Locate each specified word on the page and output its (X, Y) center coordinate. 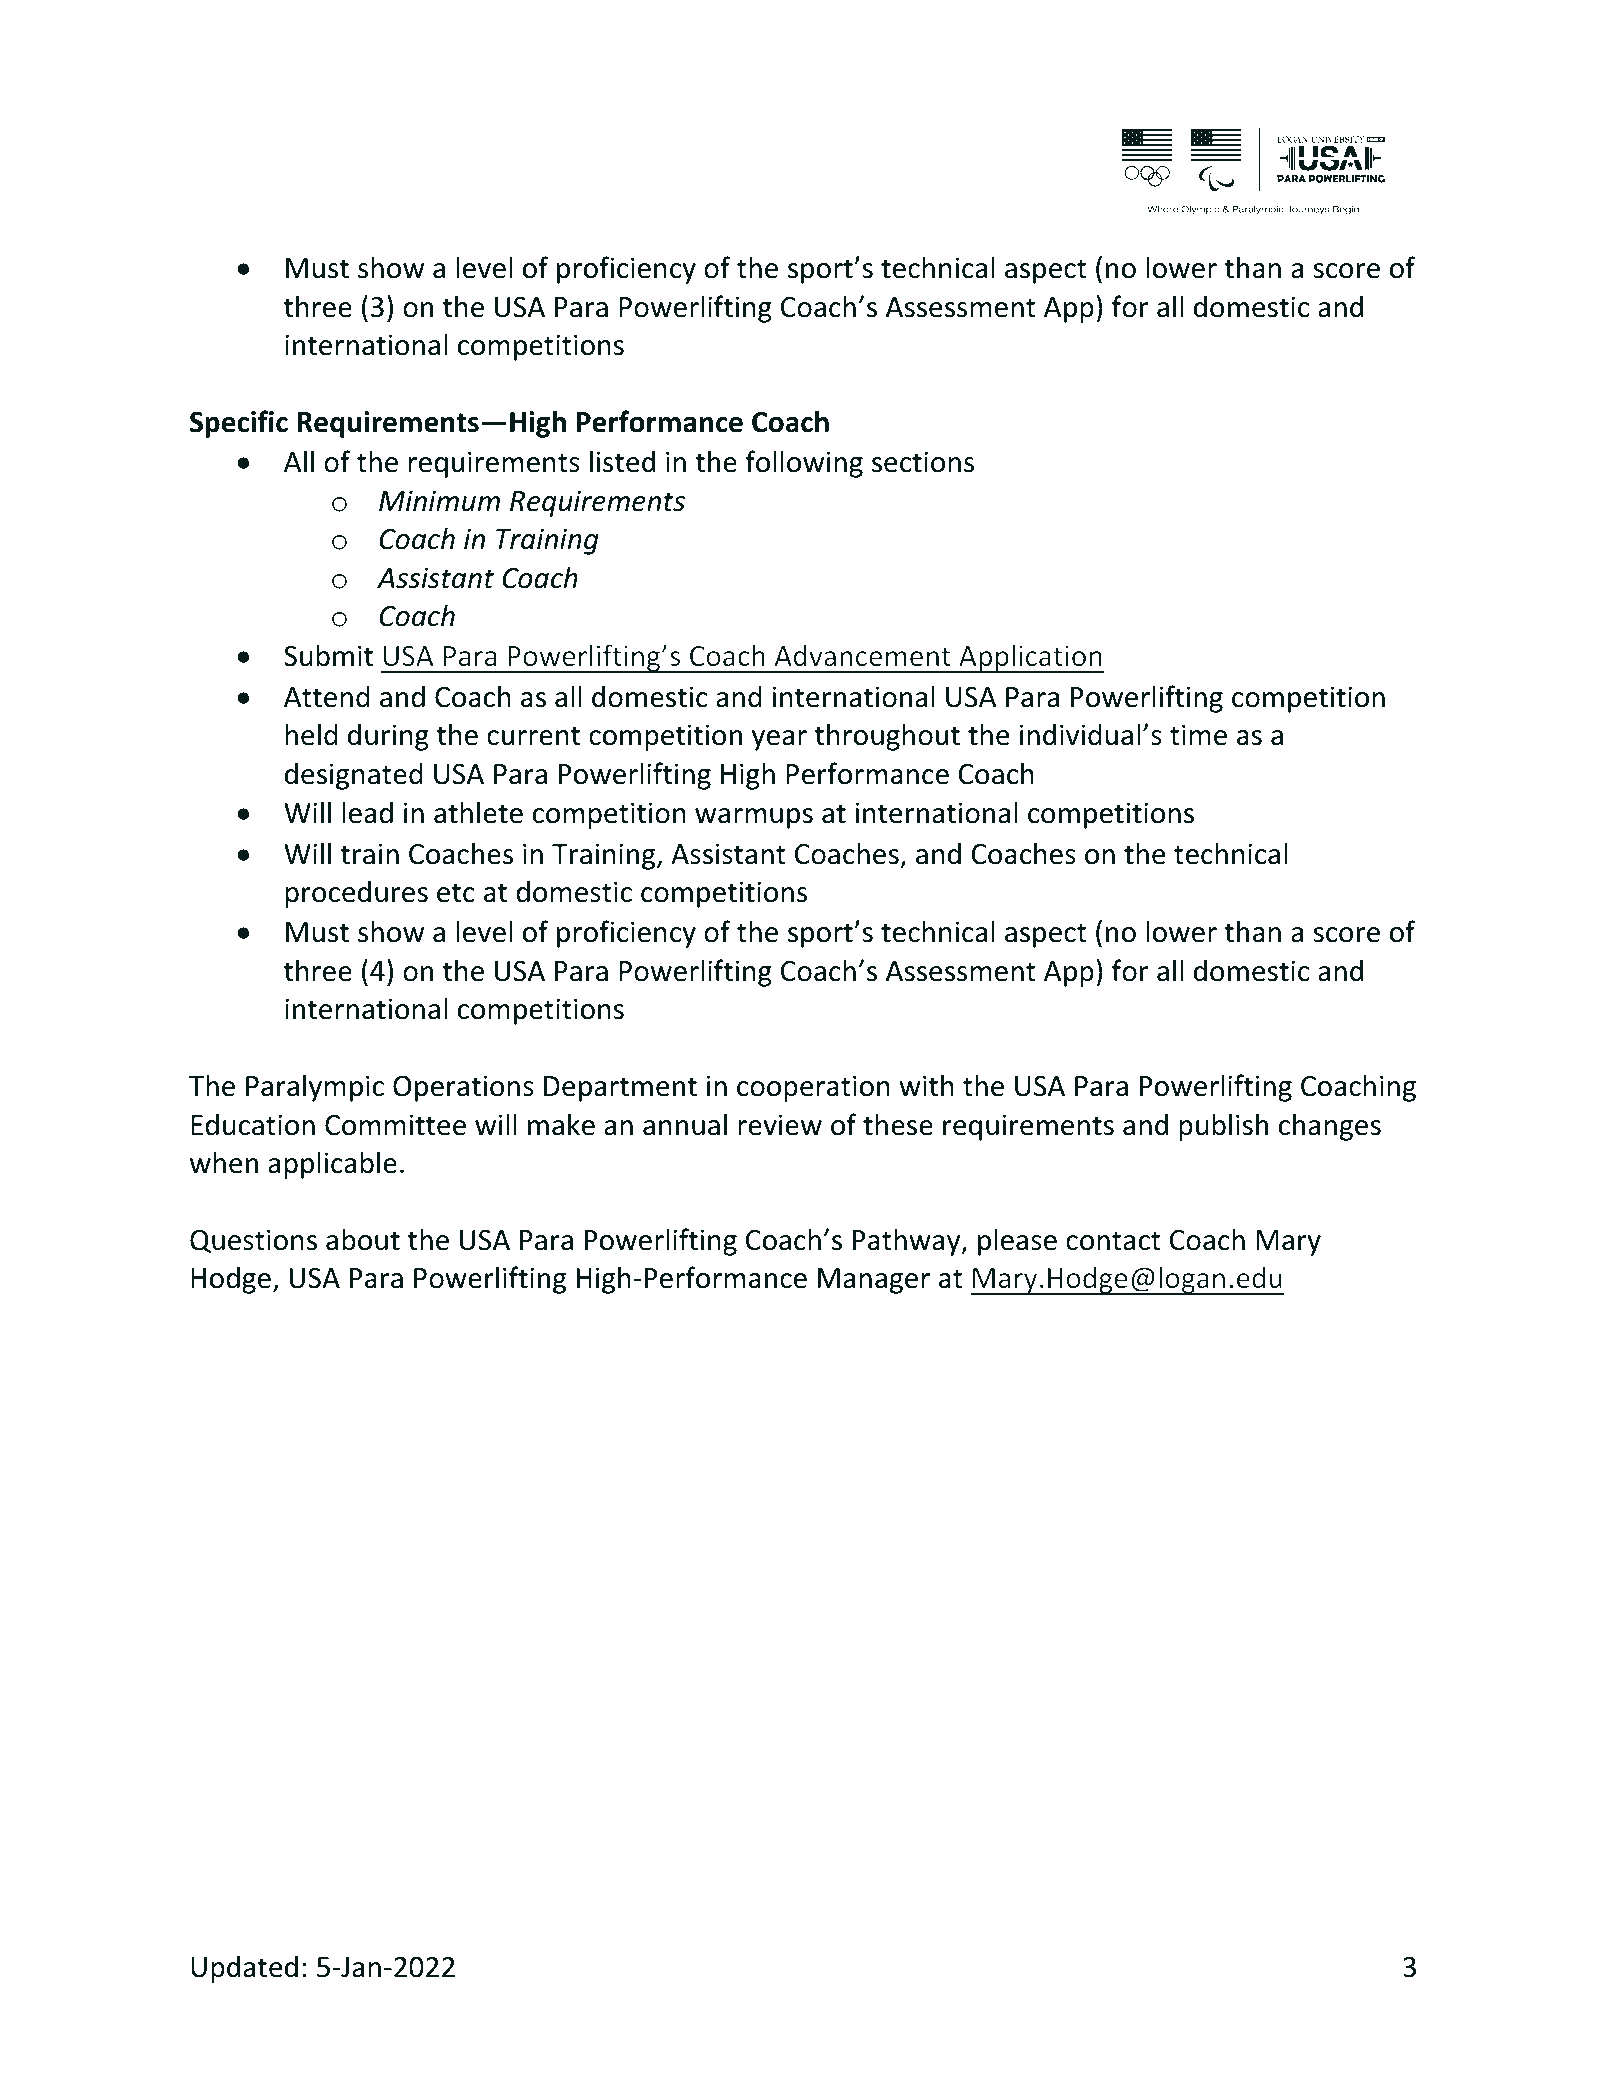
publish (1223, 1127)
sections (923, 462)
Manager (874, 1281)
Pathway (908, 1242)
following (804, 464)
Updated (244, 1969)
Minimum (439, 501)
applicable (332, 1165)
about (363, 1239)
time (1198, 735)
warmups (754, 818)
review (780, 1125)
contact (1113, 1241)
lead (367, 812)
